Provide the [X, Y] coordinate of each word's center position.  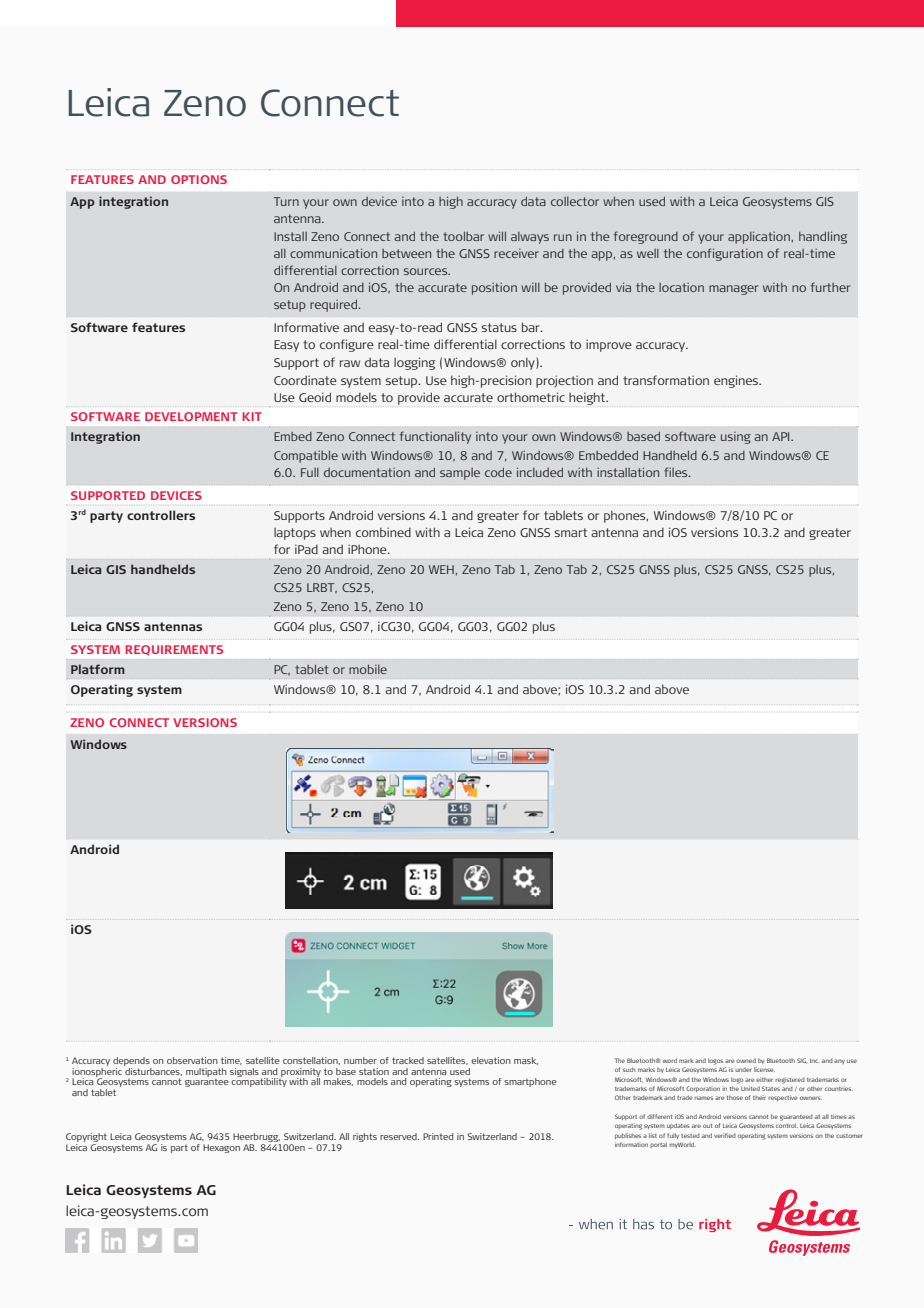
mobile [368, 669]
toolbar [463, 236]
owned [746, 1060]
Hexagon [221, 1148]
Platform [98, 669]
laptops [295, 534]
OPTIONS [199, 179]
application [759, 237]
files [677, 472]
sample [460, 474]
